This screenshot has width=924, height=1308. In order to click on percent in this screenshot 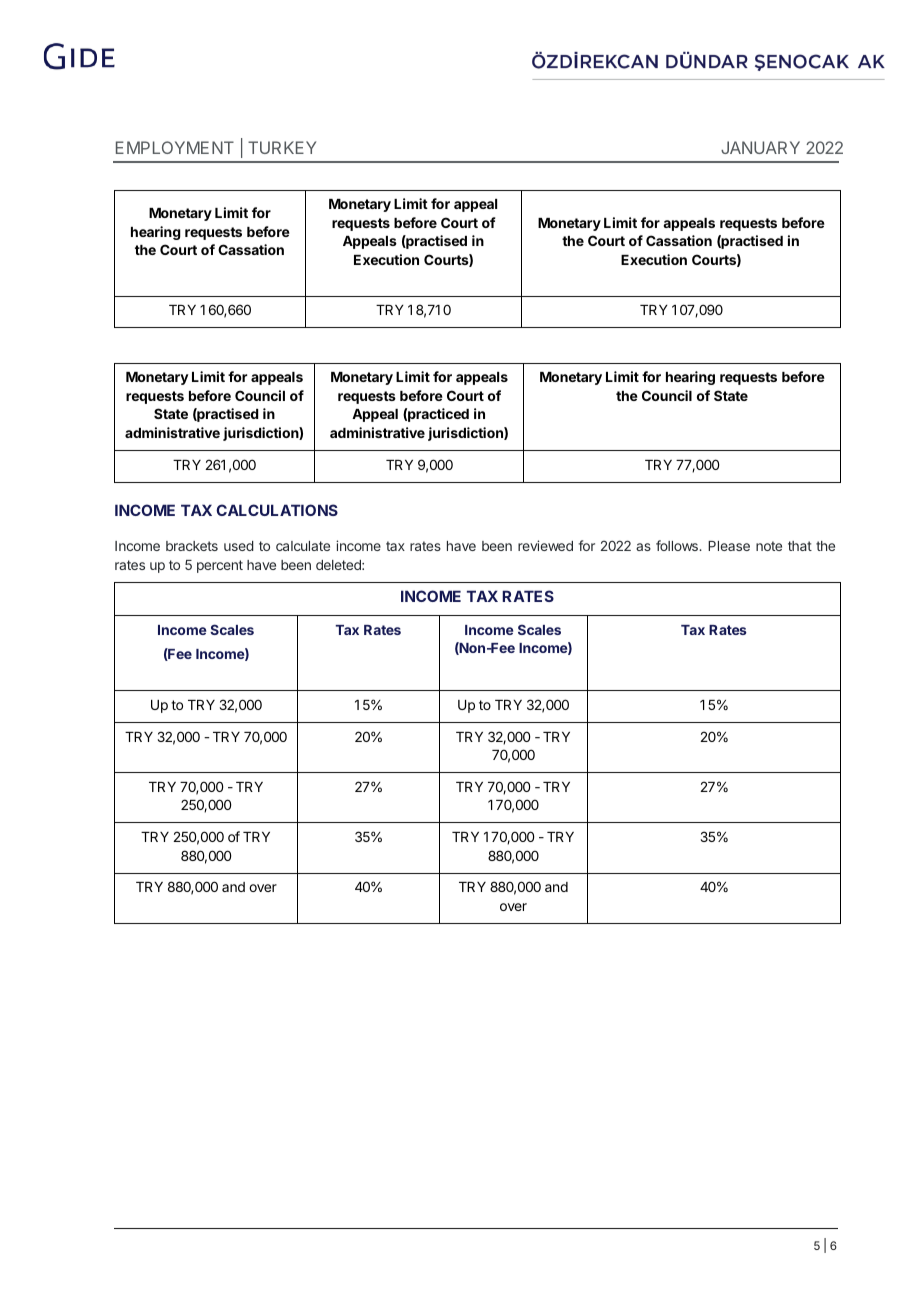, I will do `click(220, 566)`.
